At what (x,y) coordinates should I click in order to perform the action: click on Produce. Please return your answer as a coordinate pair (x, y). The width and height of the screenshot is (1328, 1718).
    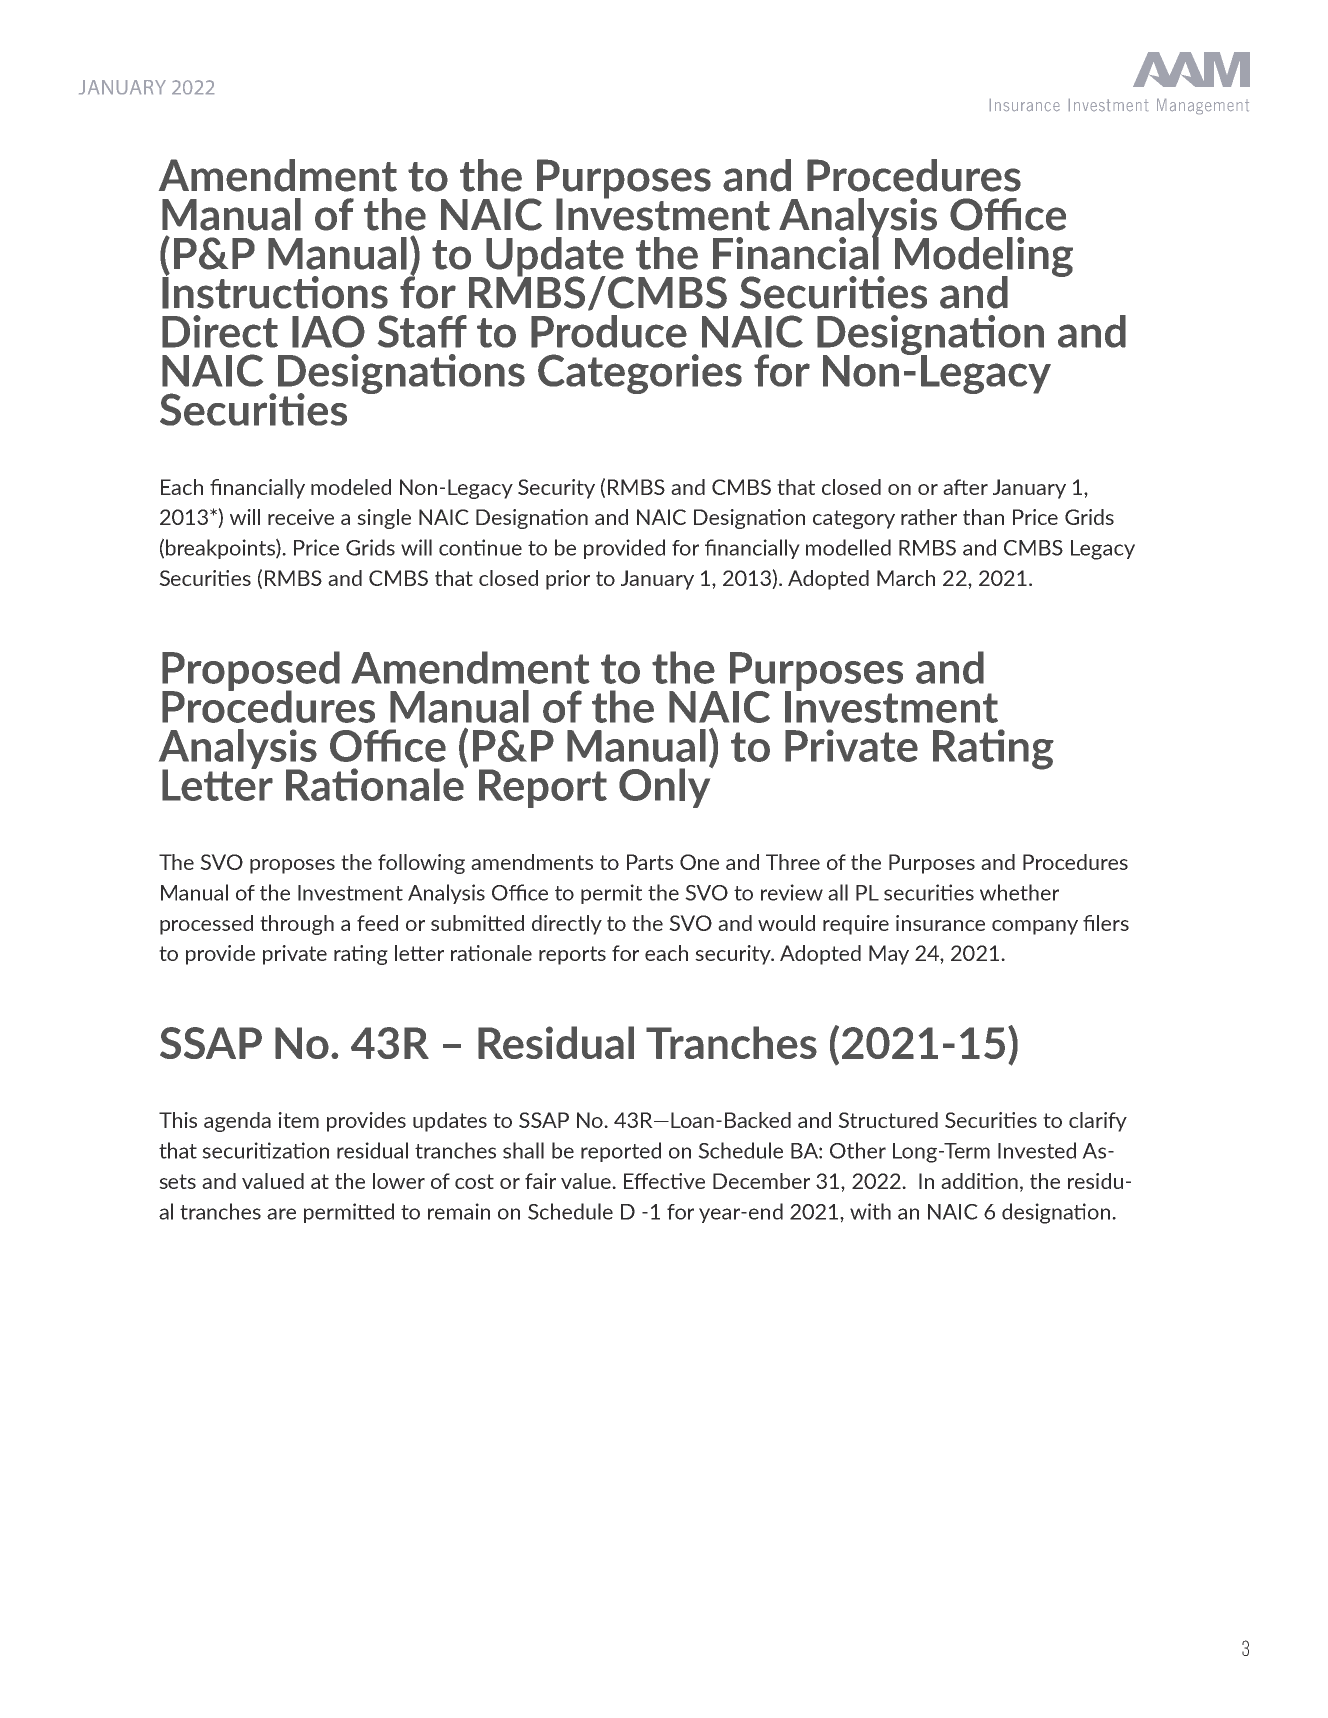
    Looking at the image, I should click on (609, 331).
